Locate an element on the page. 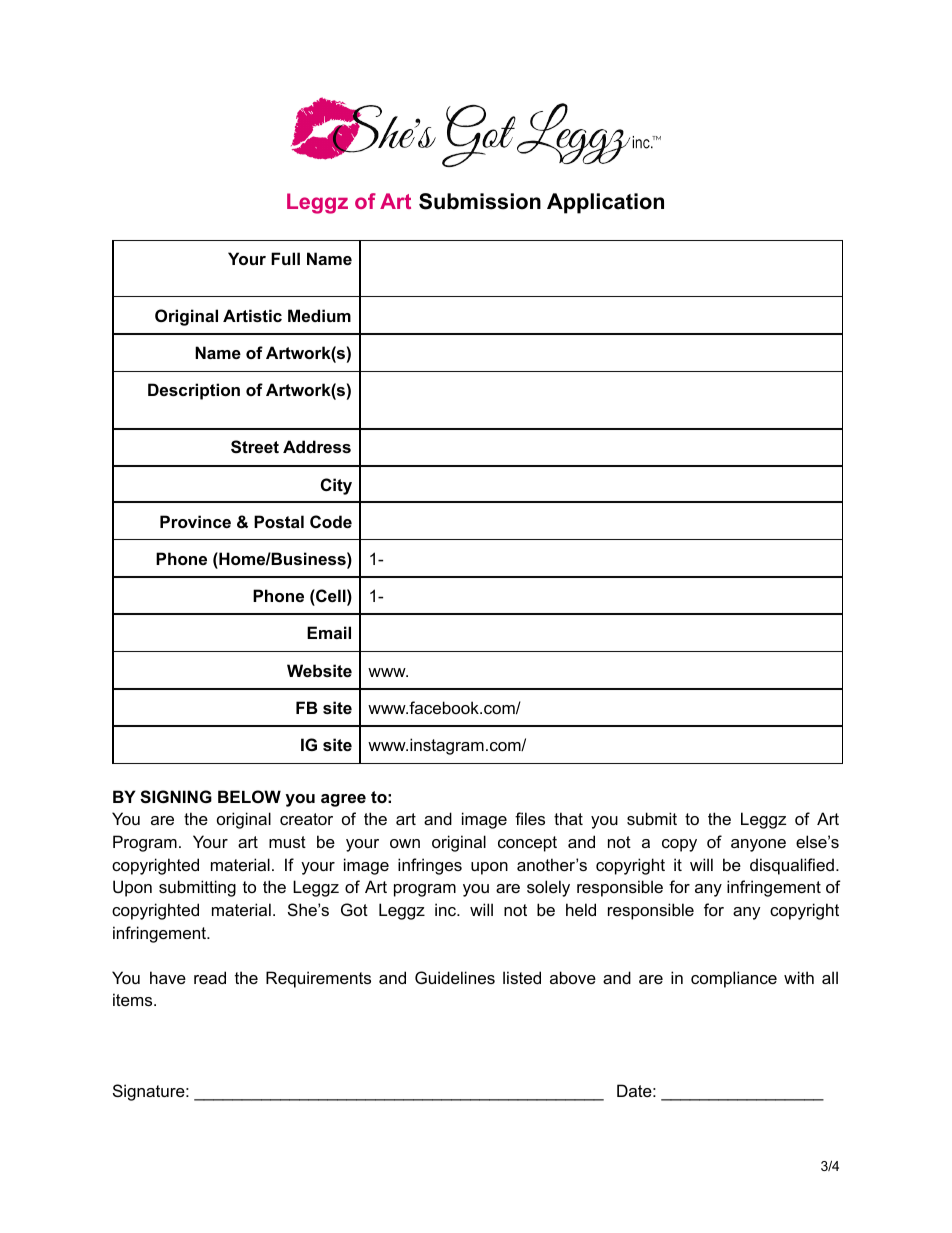  Description is located at coordinates (194, 391).
